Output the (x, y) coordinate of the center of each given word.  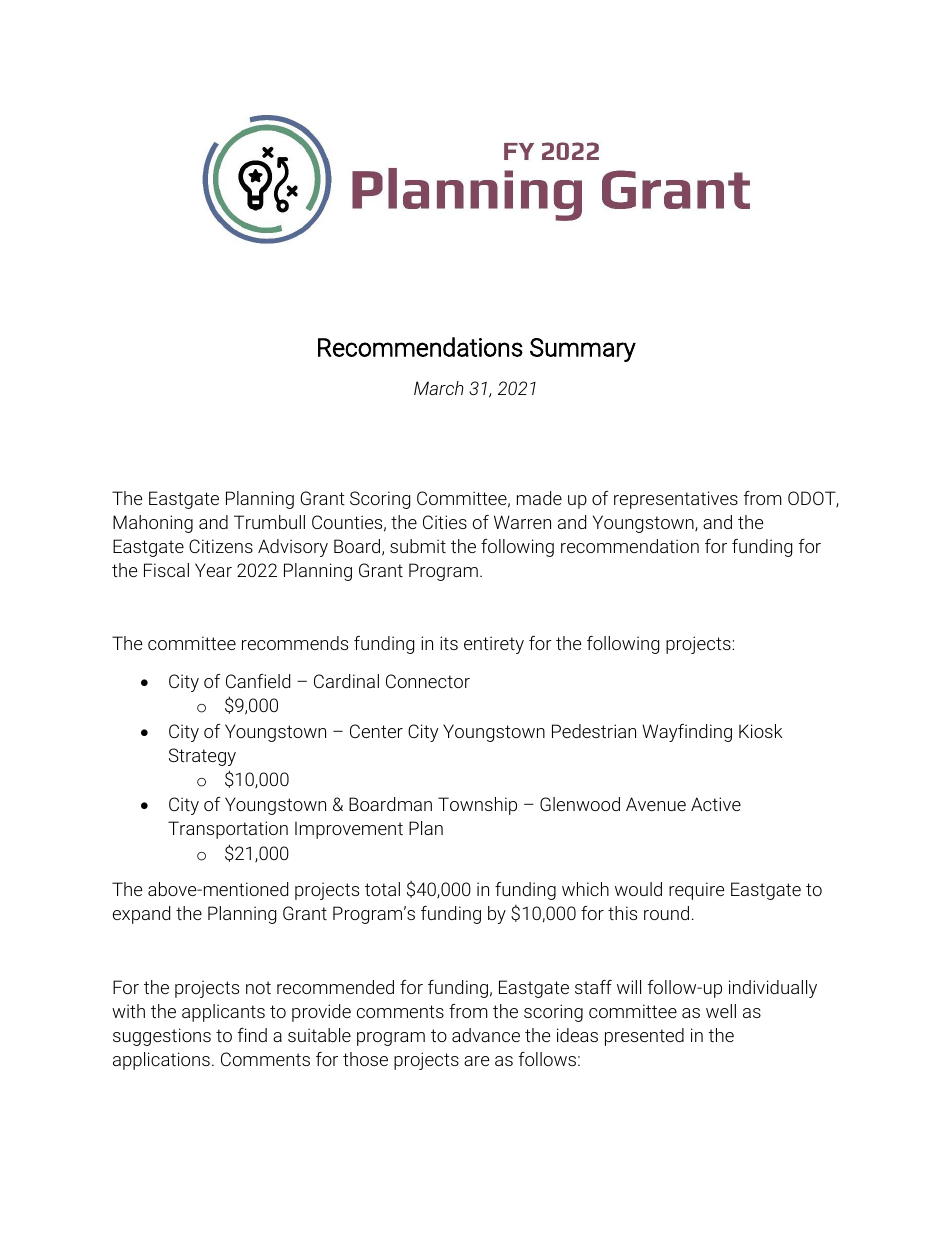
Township (477, 806)
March (439, 388)
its (449, 643)
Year (213, 570)
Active (716, 804)
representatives (676, 500)
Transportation (228, 830)
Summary (583, 350)
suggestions (162, 1037)
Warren (522, 522)
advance (486, 1035)
